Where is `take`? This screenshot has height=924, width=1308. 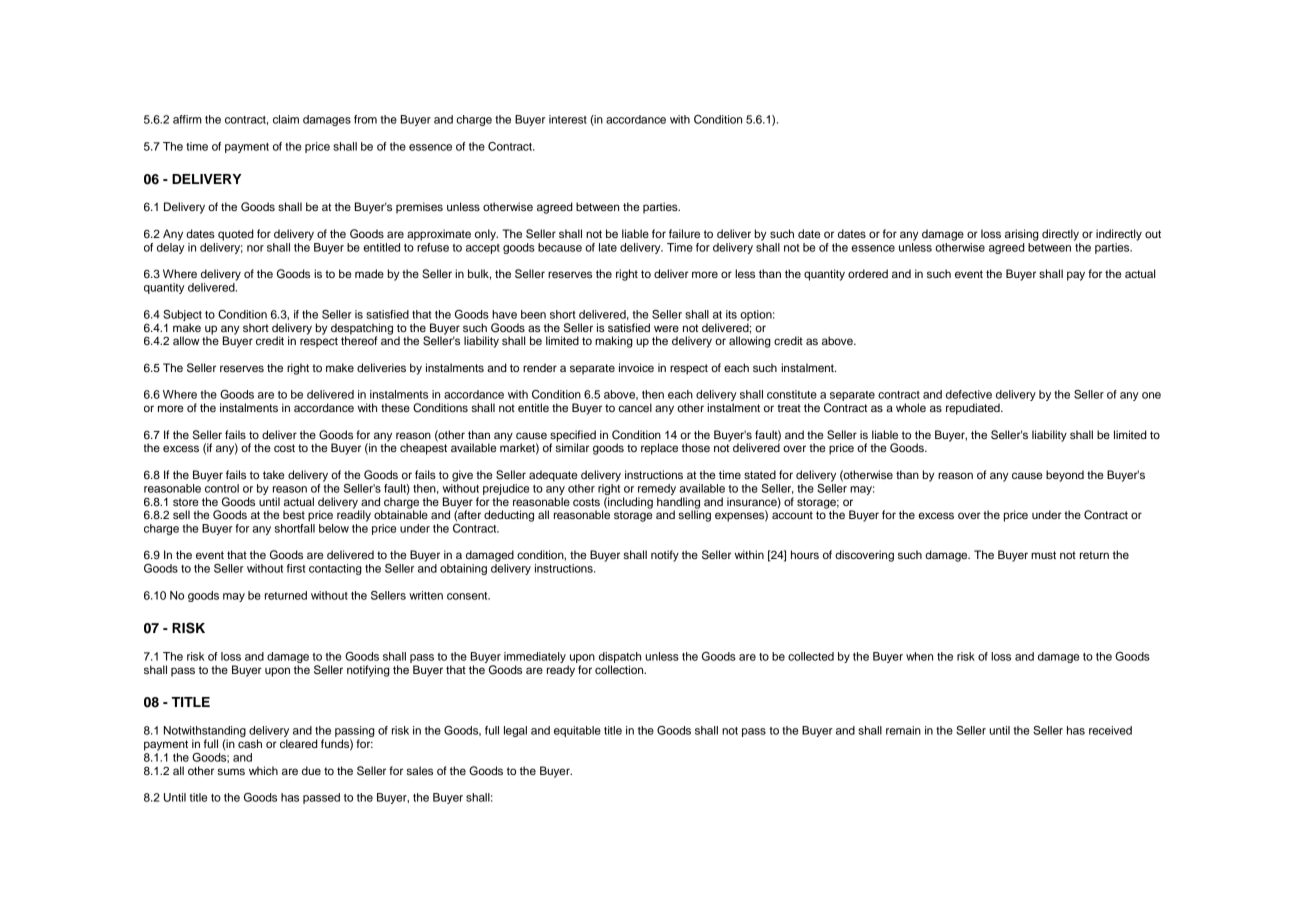
take is located at coordinates (274, 474).
